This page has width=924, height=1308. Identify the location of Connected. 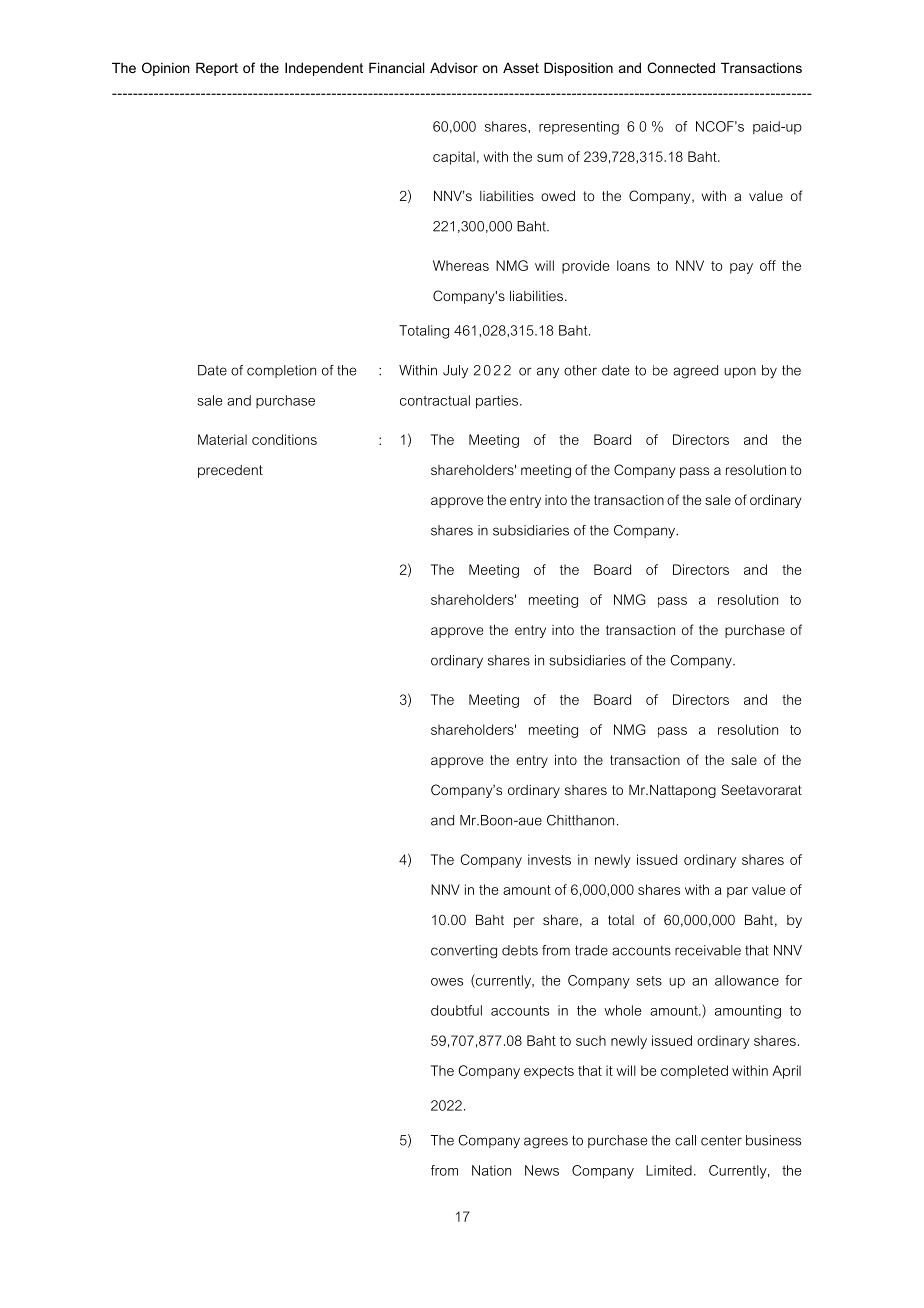
(681, 67).
